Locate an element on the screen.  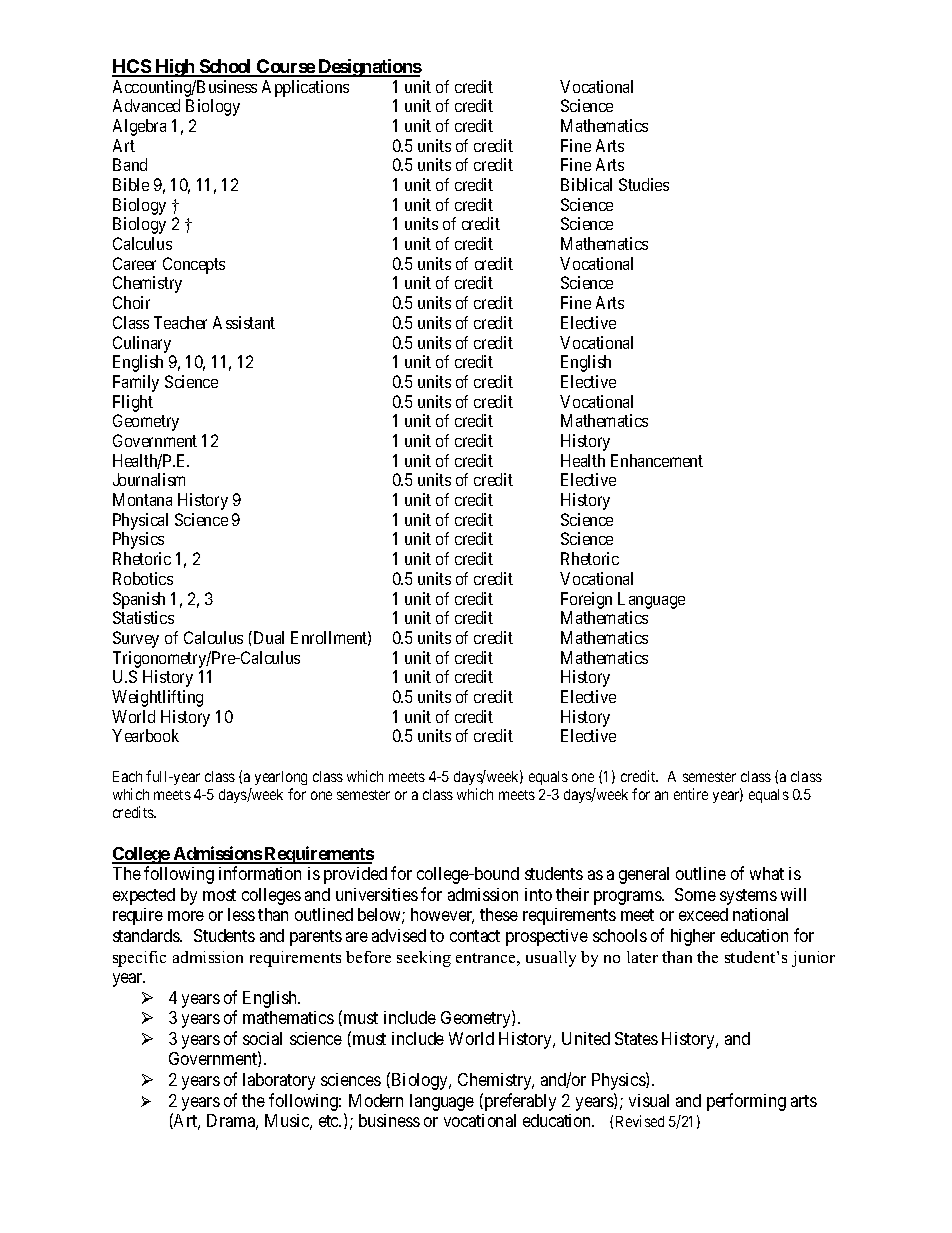
Weightlifting is located at coordinates (157, 698).
